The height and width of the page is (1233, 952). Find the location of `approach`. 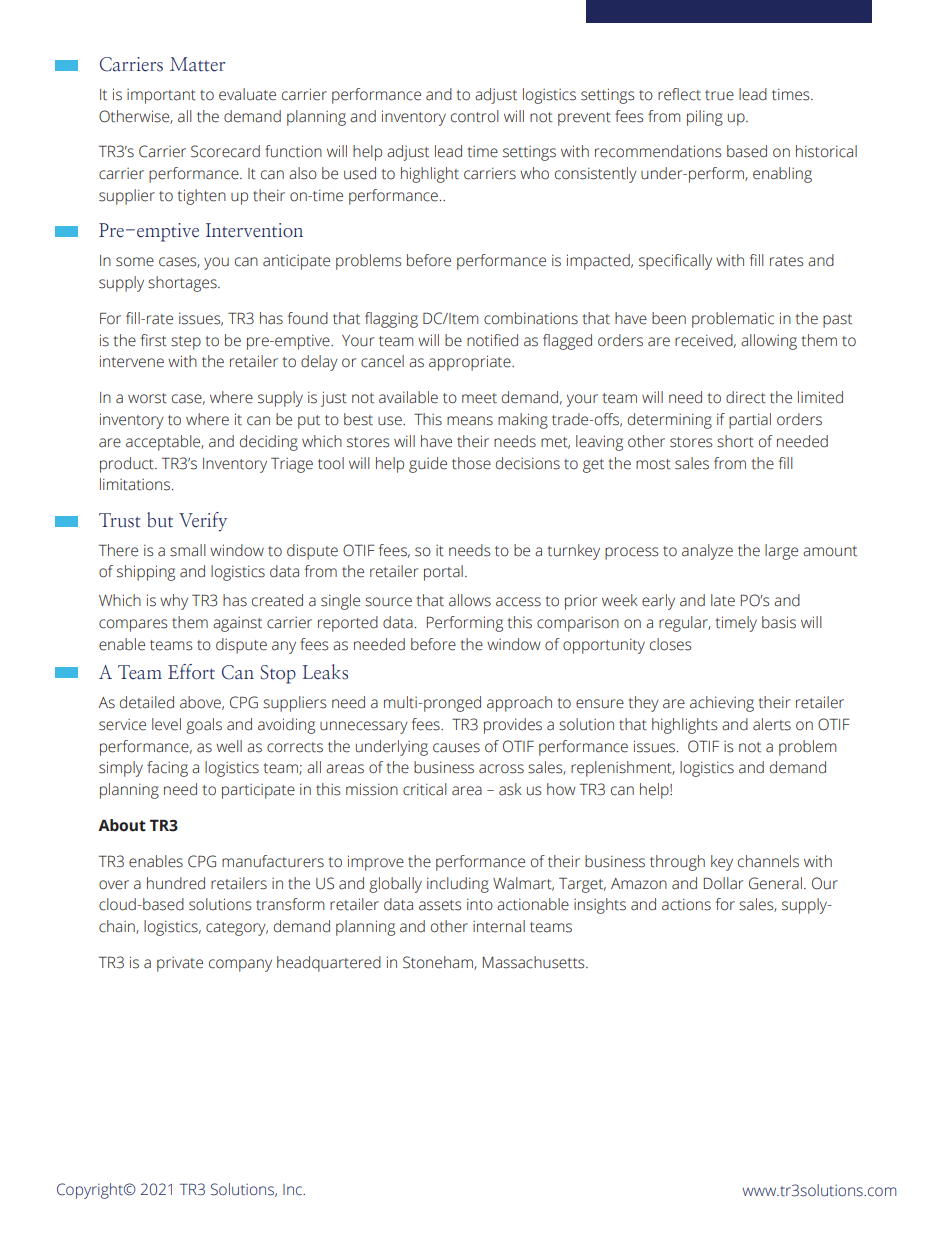

approach is located at coordinates (519, 704).
